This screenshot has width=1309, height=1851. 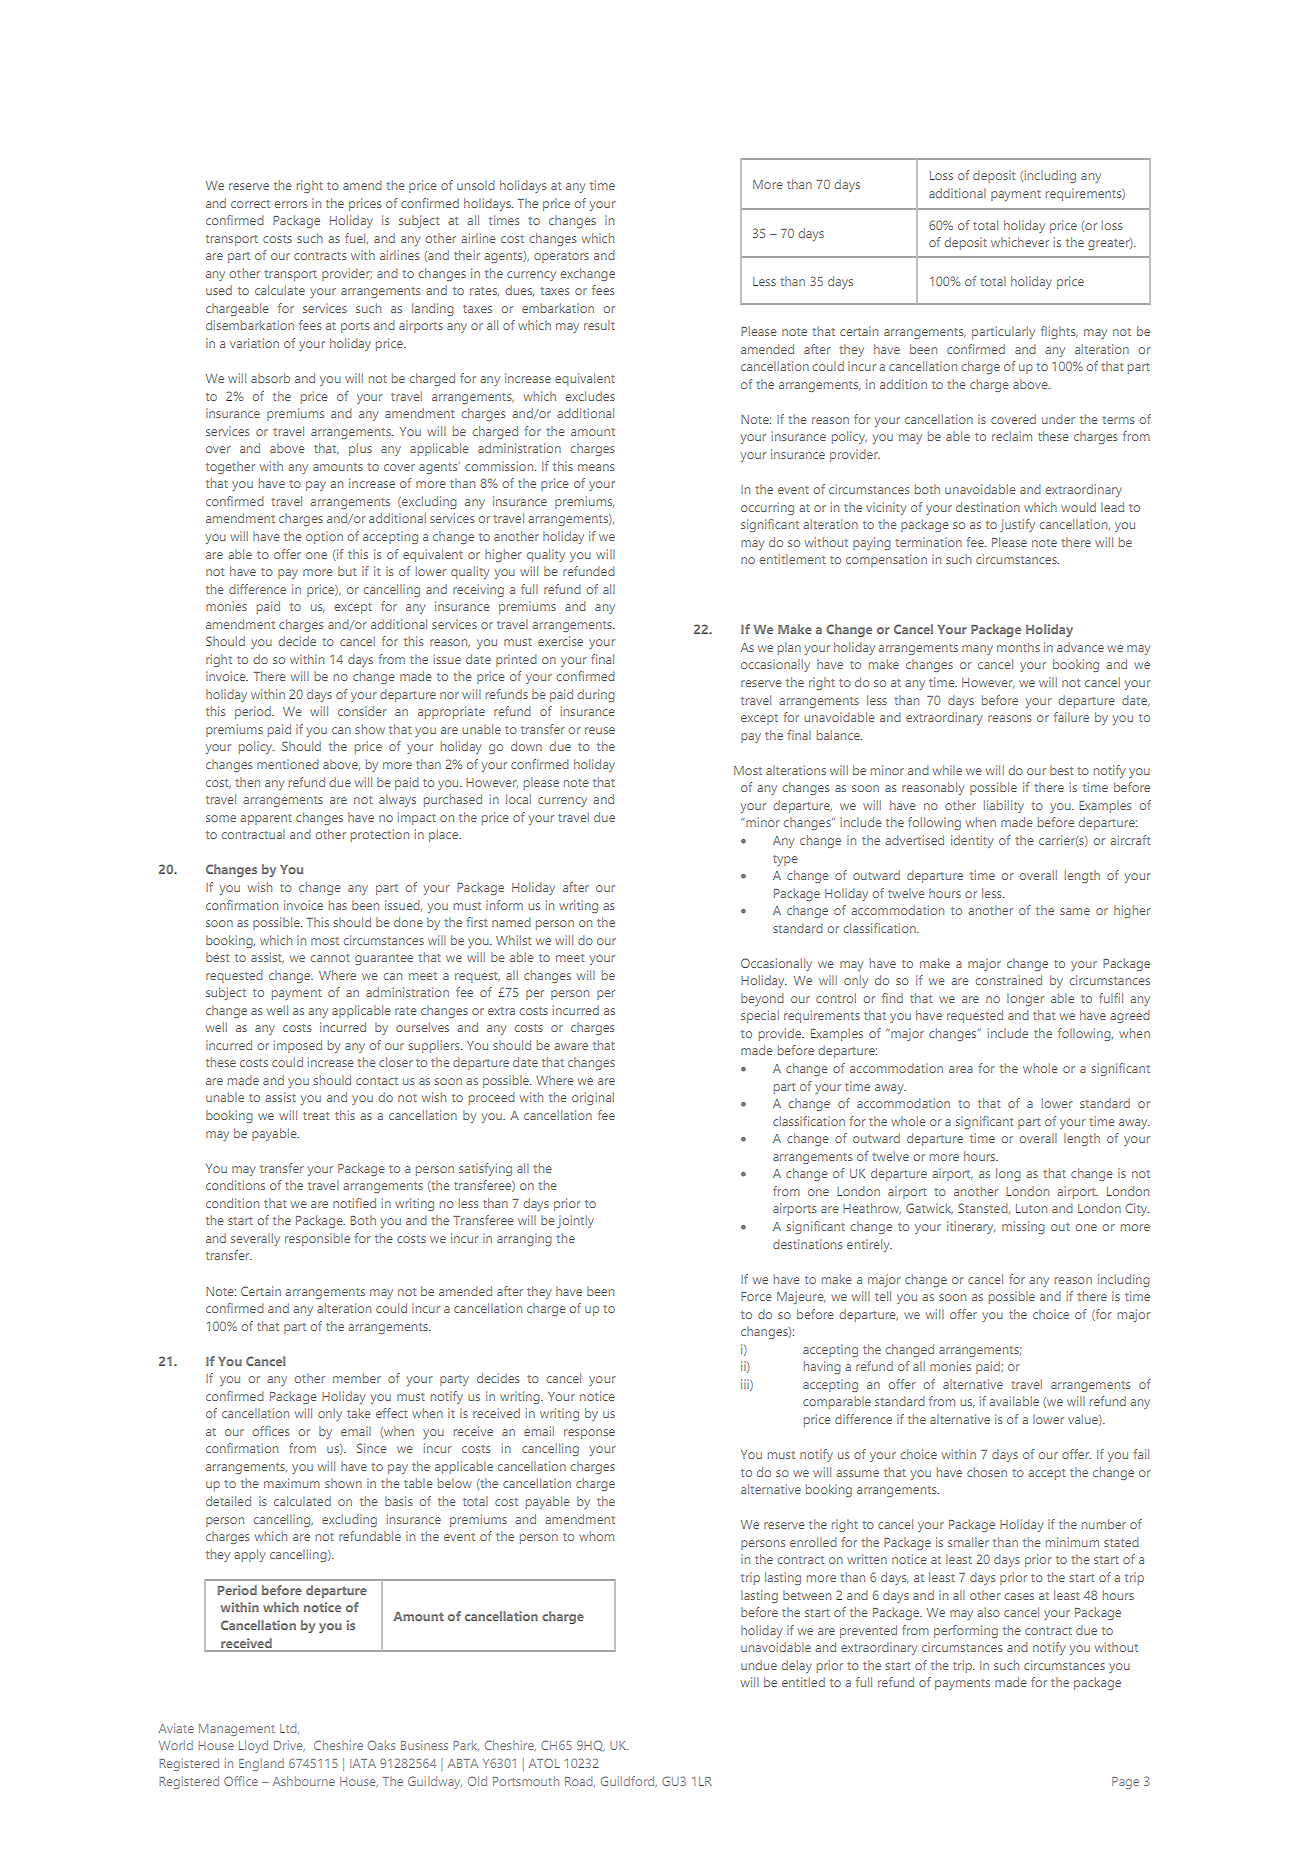 I want to click on responsible, so click(x=317, y=1239).
